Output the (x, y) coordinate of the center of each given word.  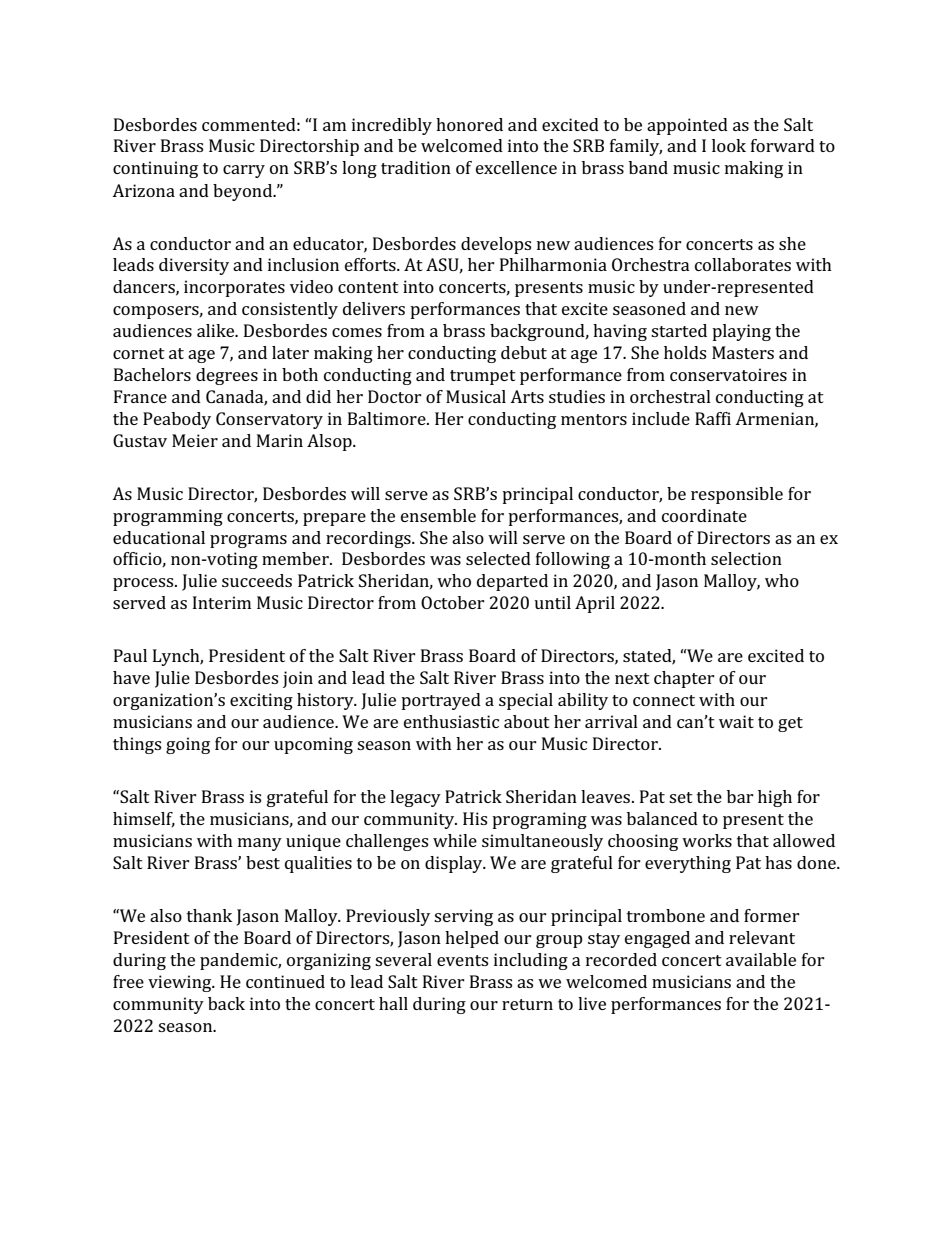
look (729, 145)
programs (248, 541)
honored (469, 124)
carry (244, 171)
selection (746, 558)
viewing (181, 983)
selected (498, 558)
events (462, 960)
